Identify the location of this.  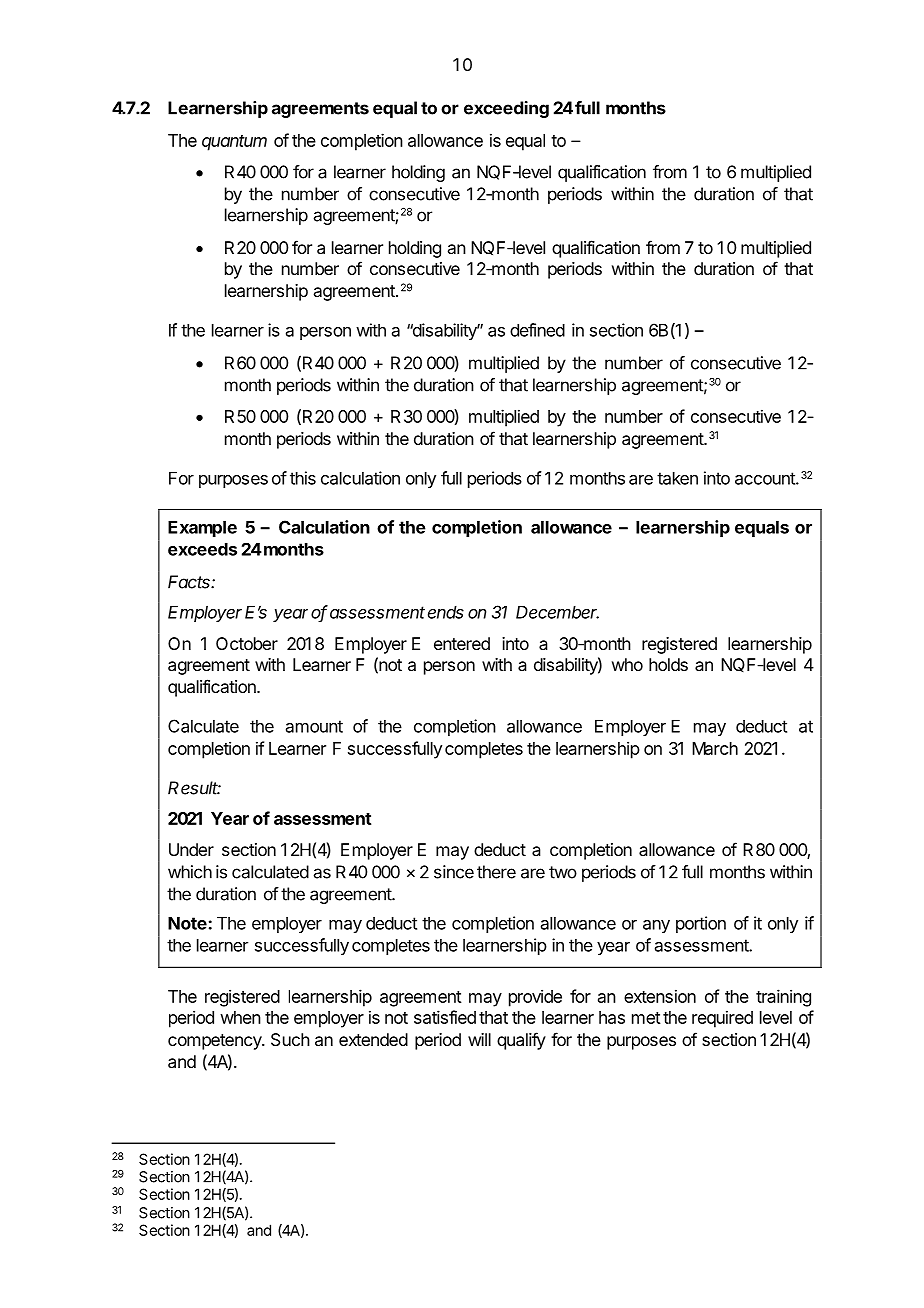
(303, 478).
